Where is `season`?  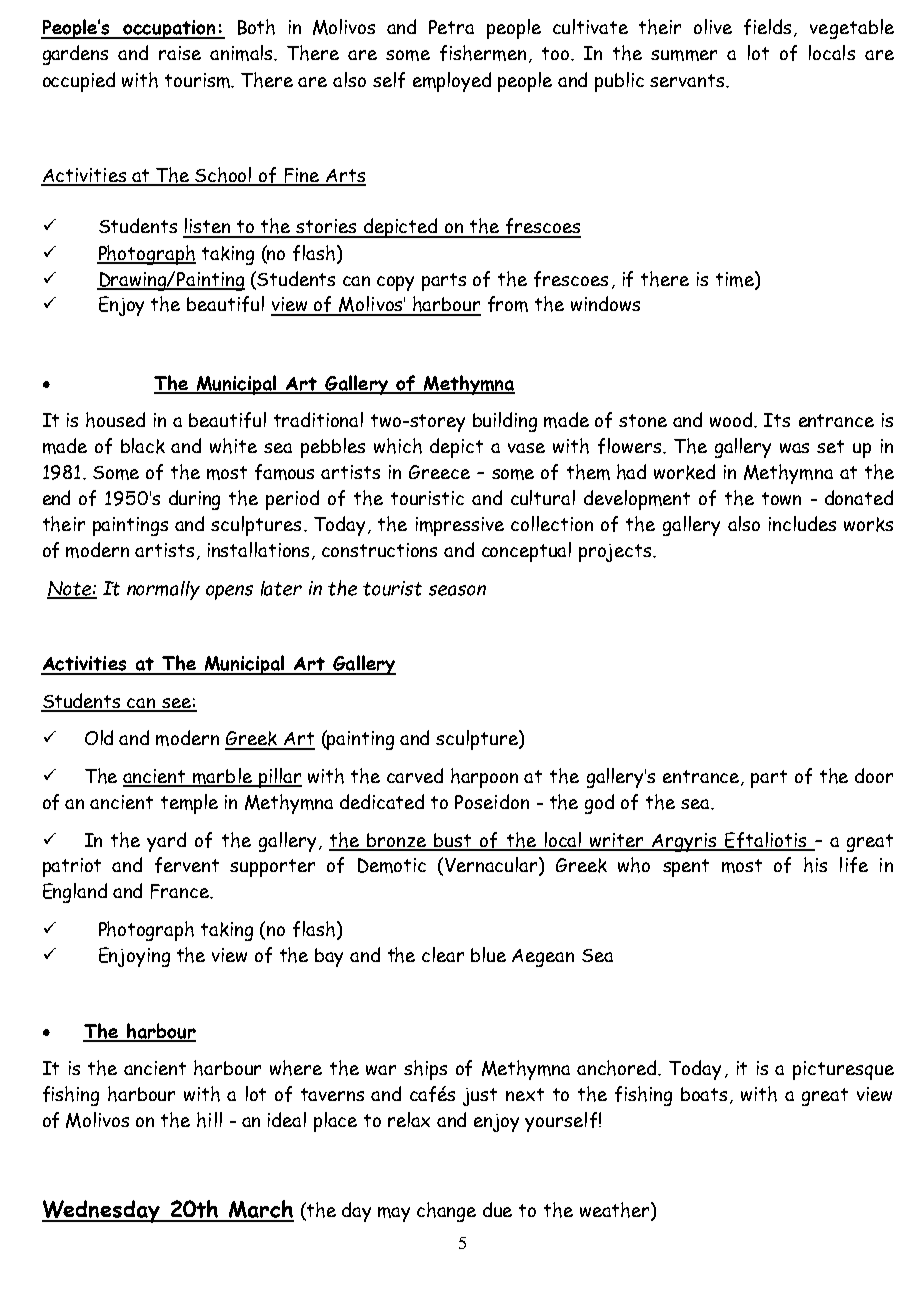 season is located at coordinates (457, 590).
